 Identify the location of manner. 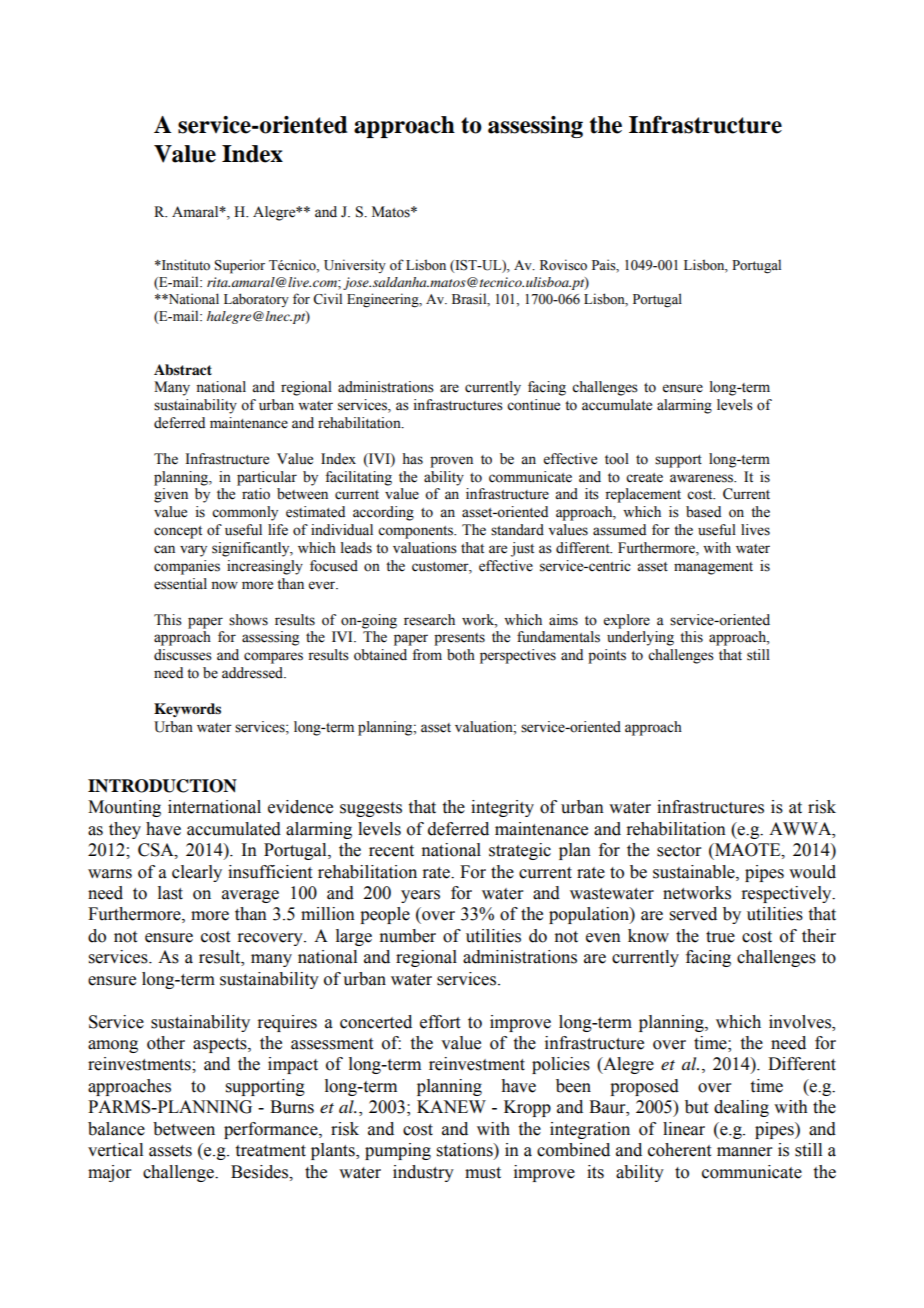
(745, 1152).
